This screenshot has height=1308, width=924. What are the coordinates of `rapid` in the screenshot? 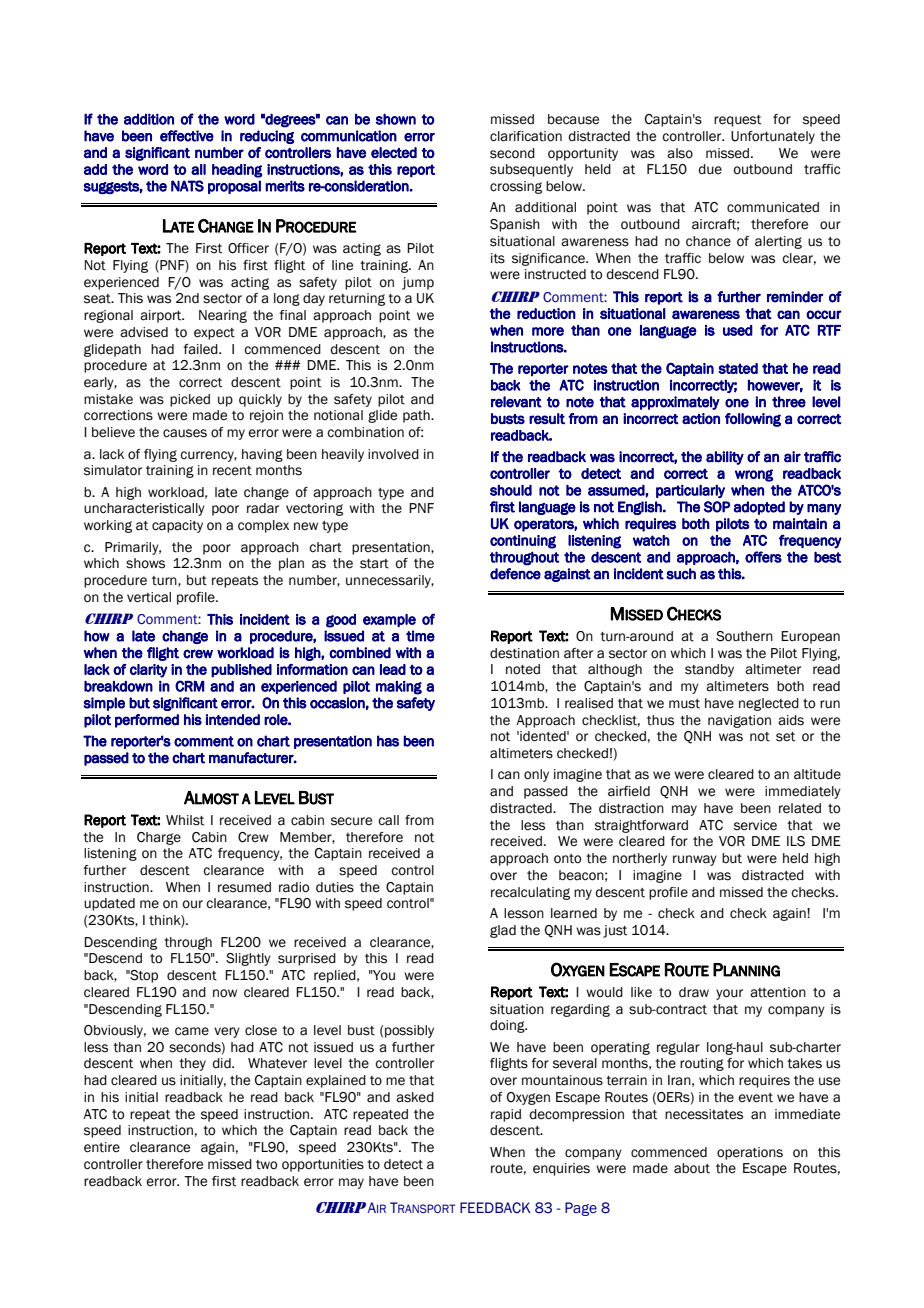 It's located at (506, 1115).
